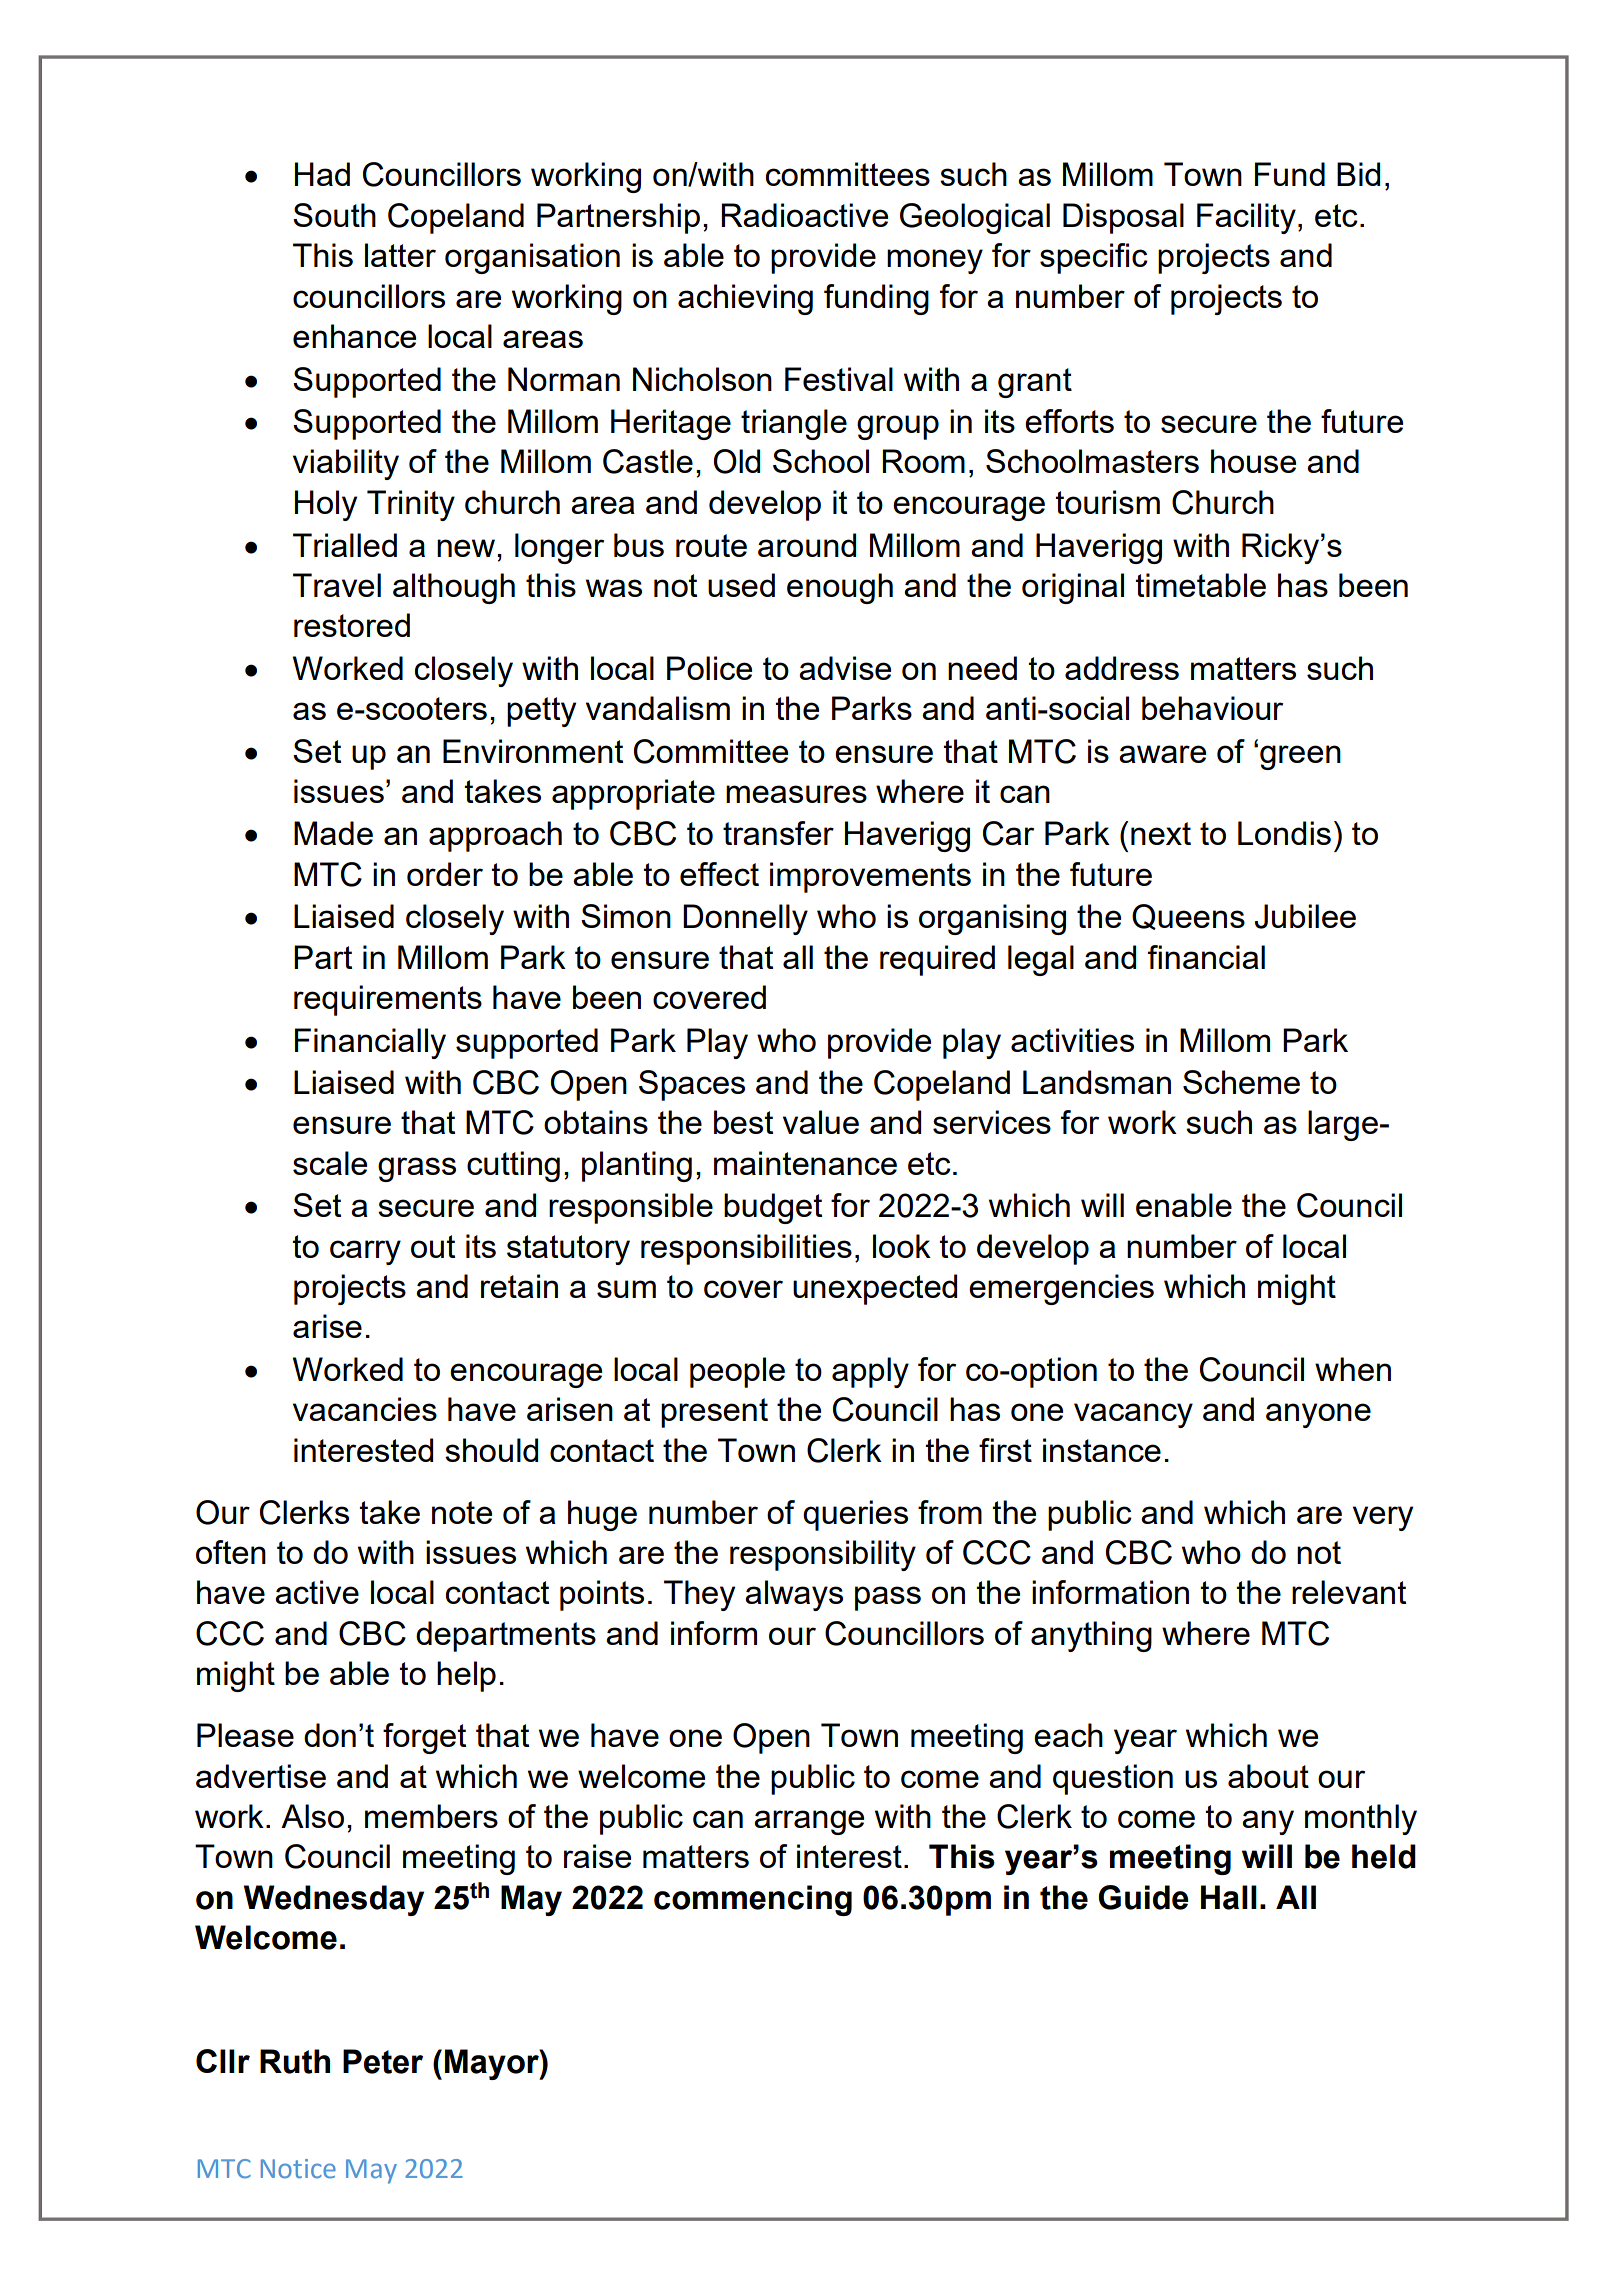  What do you see at coordinates (365, 1409) in the document?
I see `vacancies` at bounding box center [365, 1409].
